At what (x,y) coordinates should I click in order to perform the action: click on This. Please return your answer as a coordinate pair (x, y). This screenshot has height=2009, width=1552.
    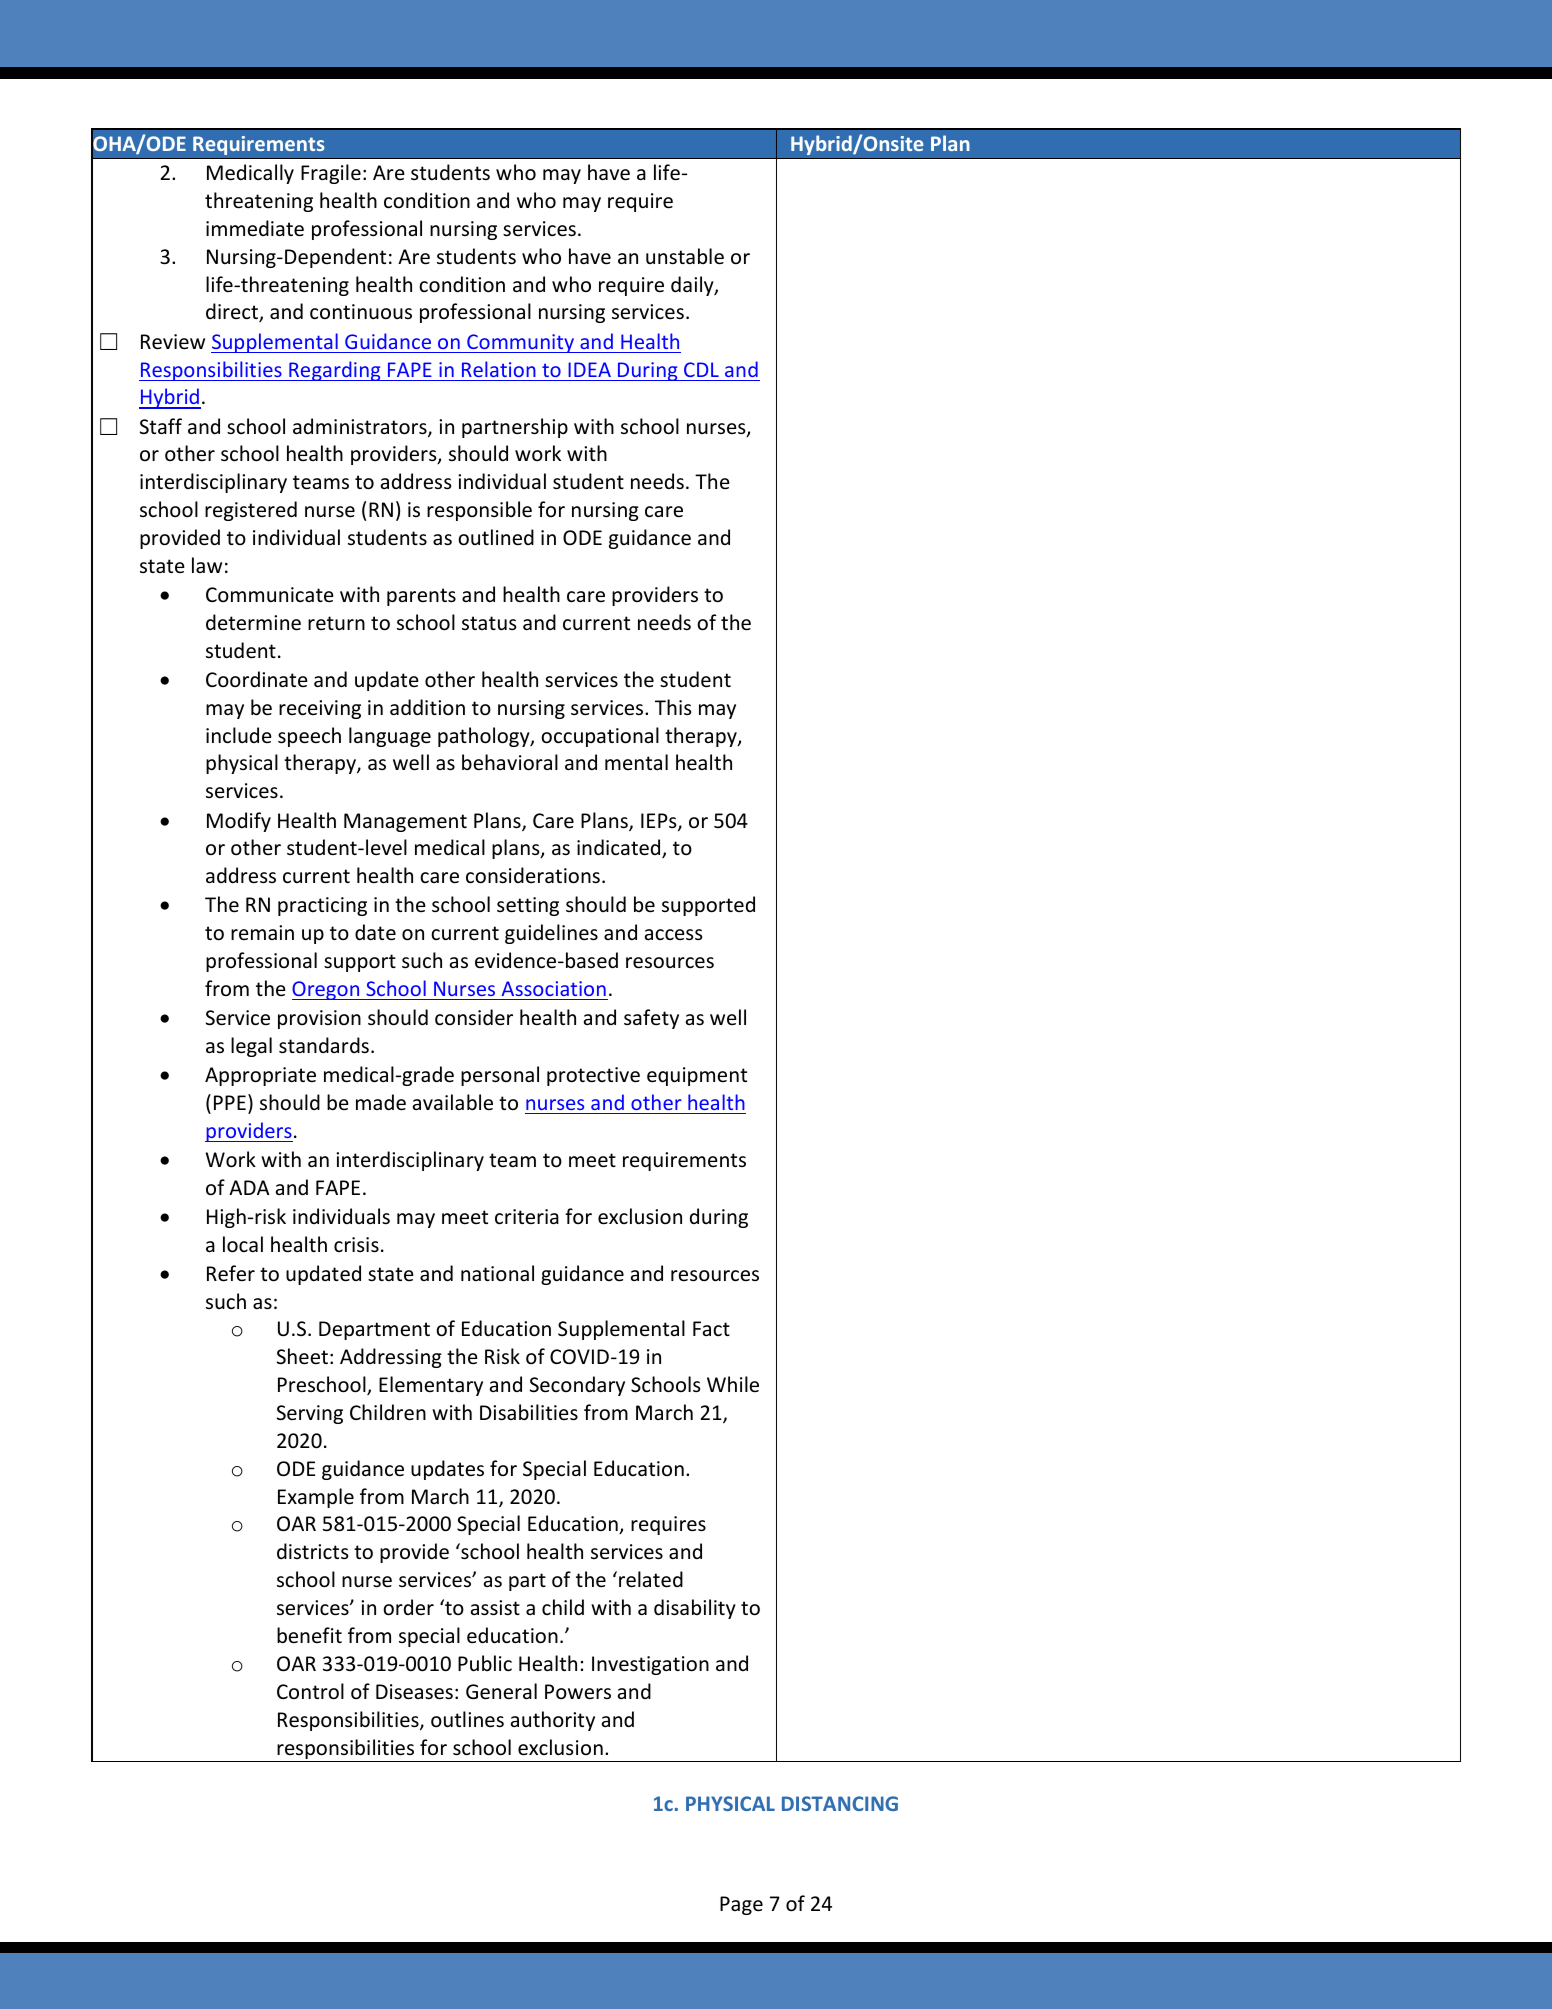
    Looking at the image, I should click on (673, 707).
